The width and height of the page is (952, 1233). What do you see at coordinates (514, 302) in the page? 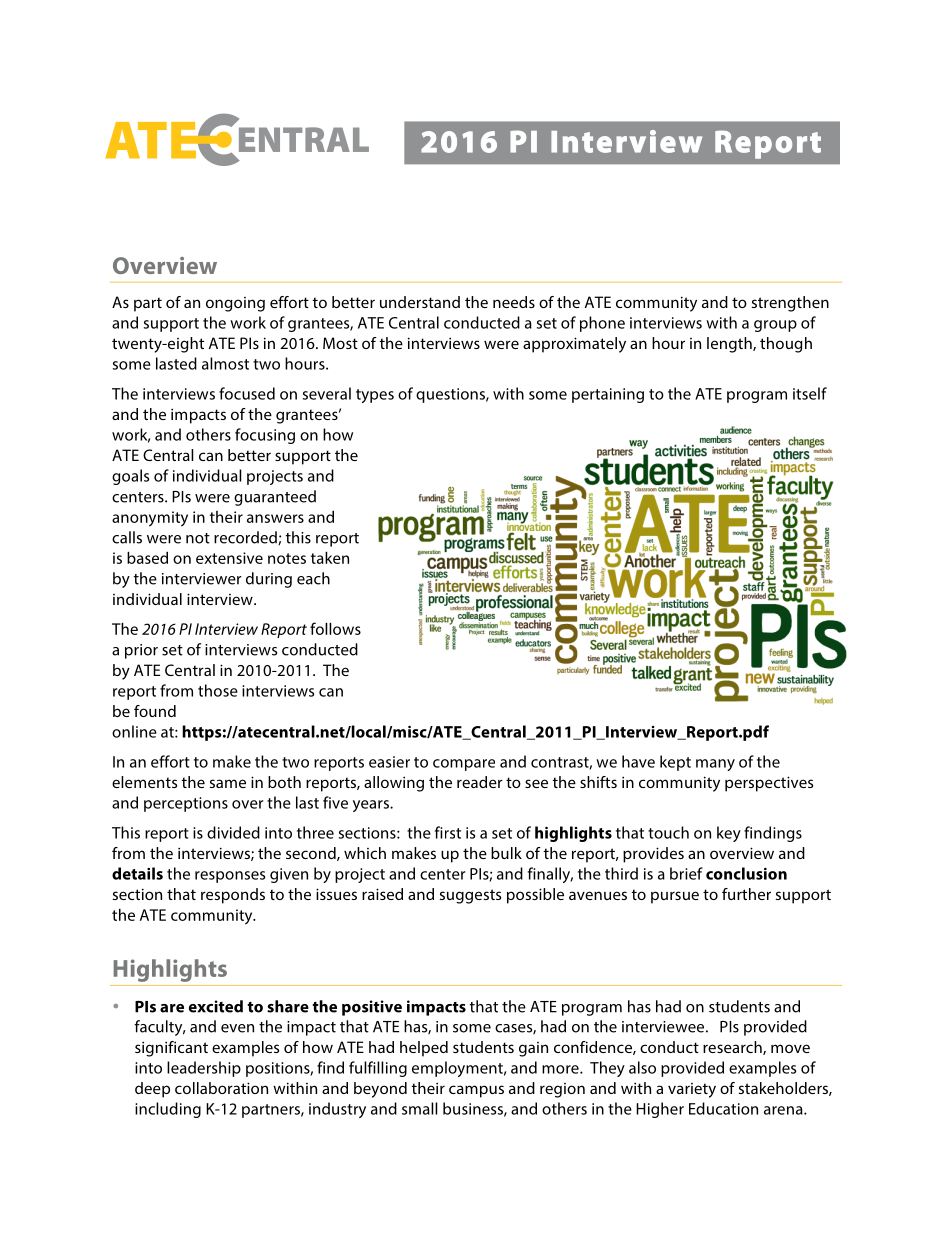
I see `needs` at bounding box center [514, 302].
